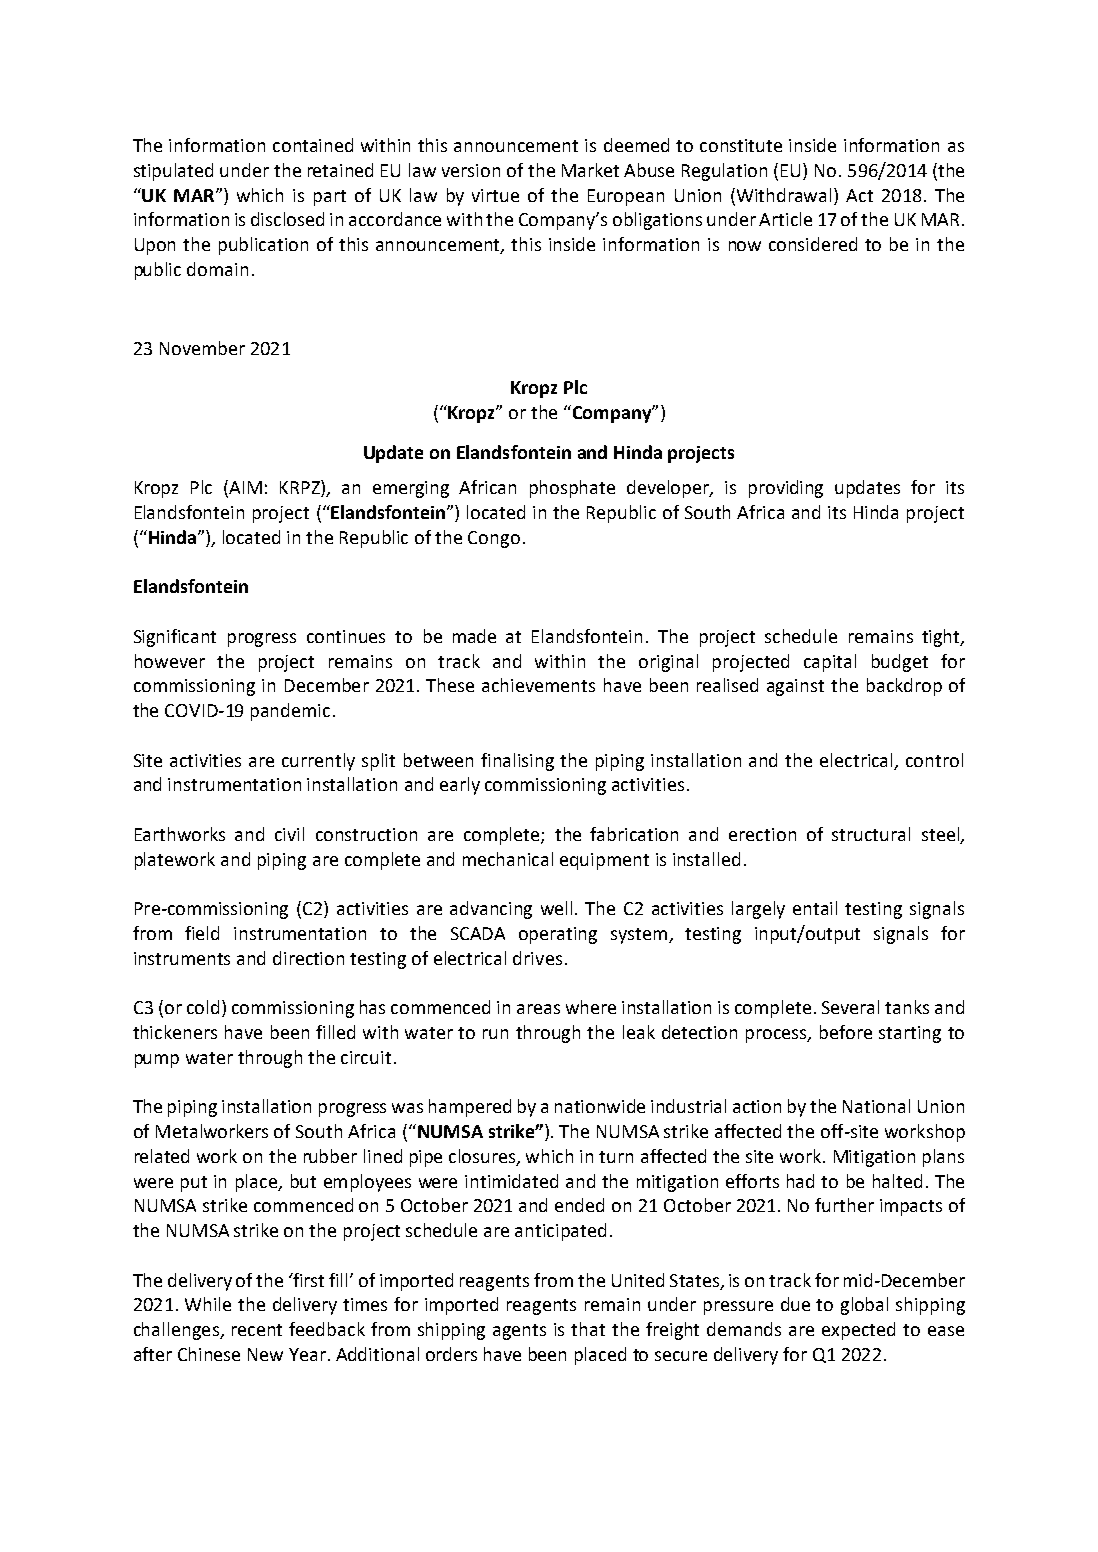 This screenshot has width=1098, height=1552. Describe the element at coordinates (290, 712) in the screenshot. I see `pandemic` at that location.
